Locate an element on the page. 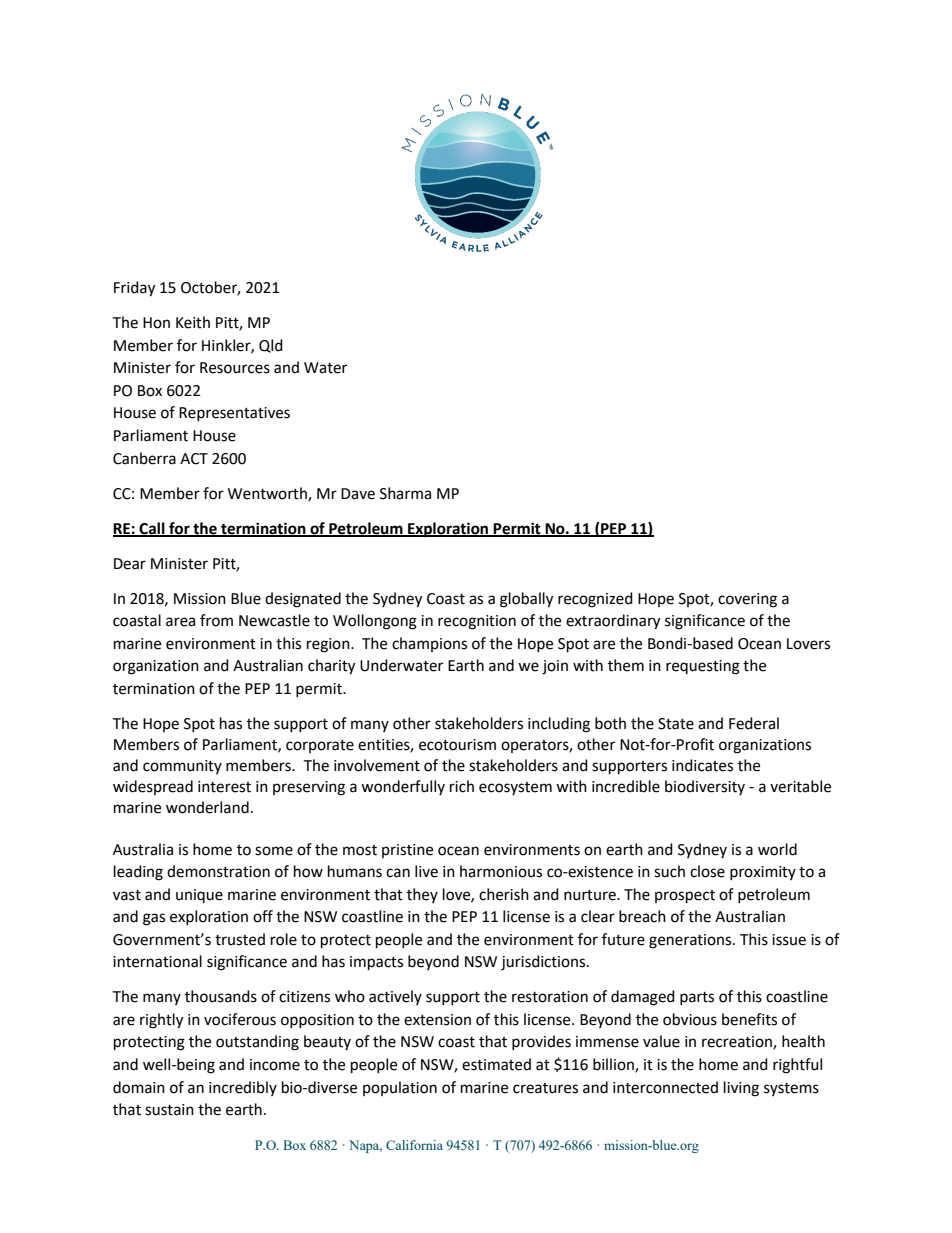  living is located at coordinates (741, 1089).
